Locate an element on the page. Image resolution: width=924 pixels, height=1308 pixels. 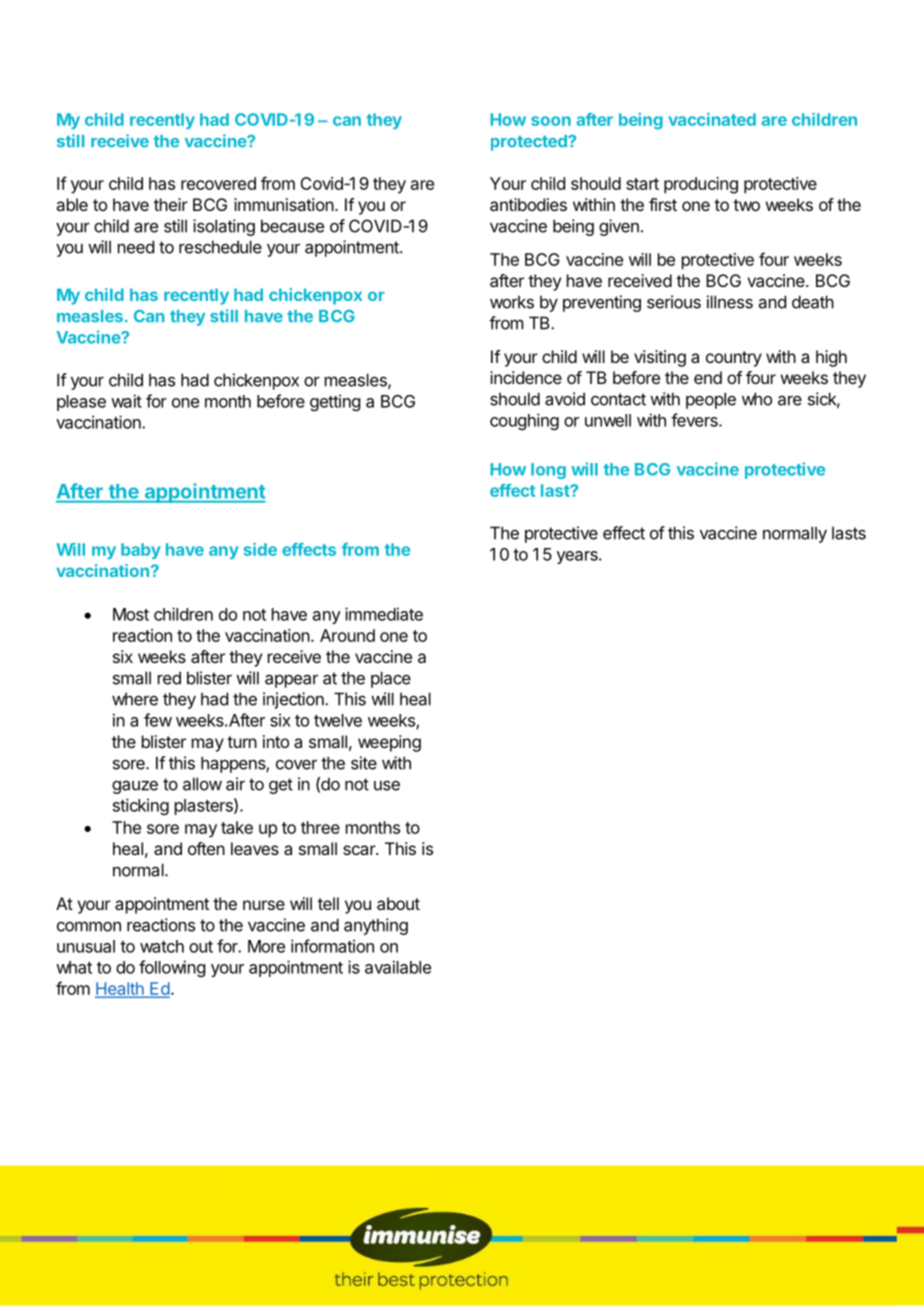
place is located at coordinates (391, 679).
